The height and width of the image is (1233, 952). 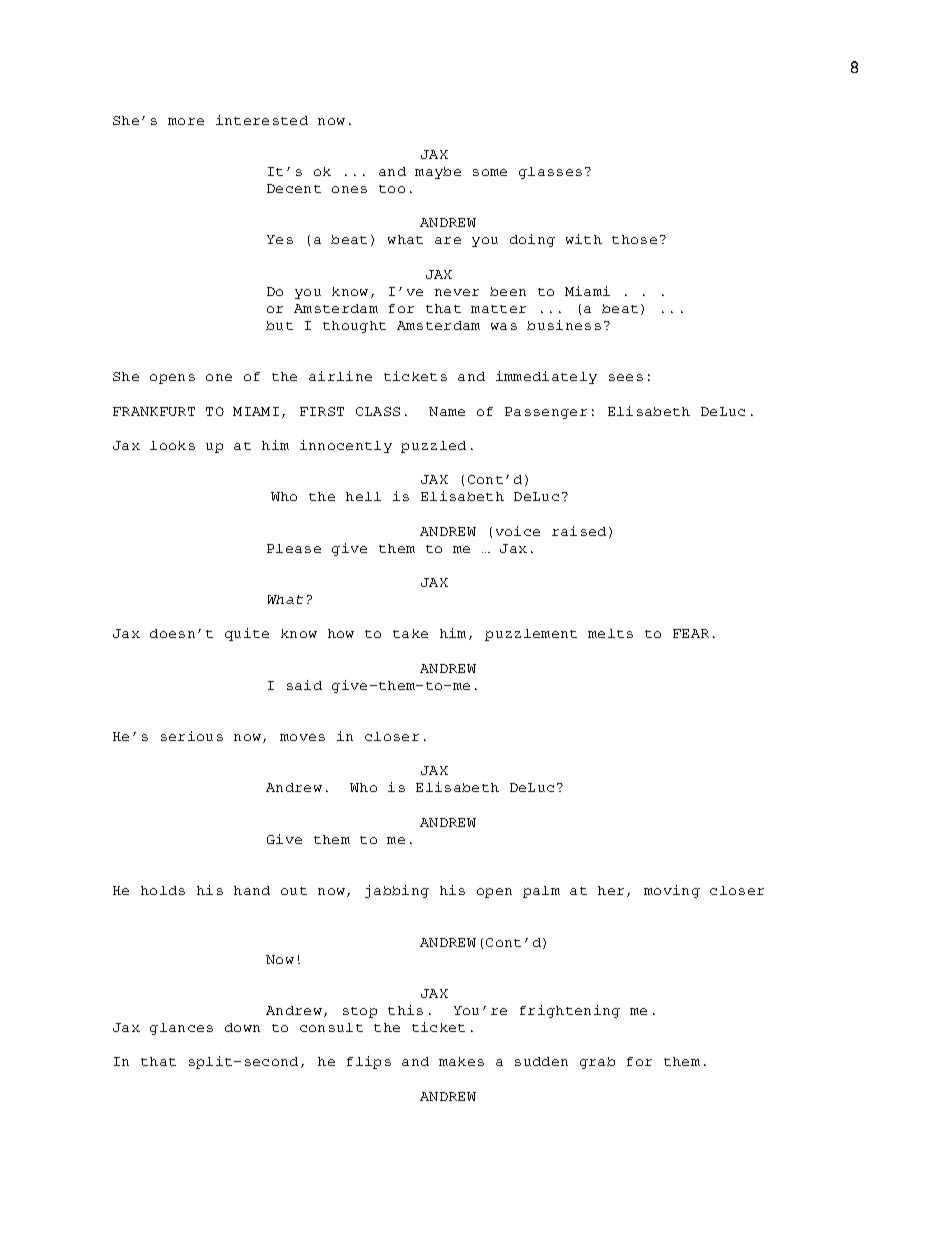 I want to click on this, so click(x=405, y=1010).
